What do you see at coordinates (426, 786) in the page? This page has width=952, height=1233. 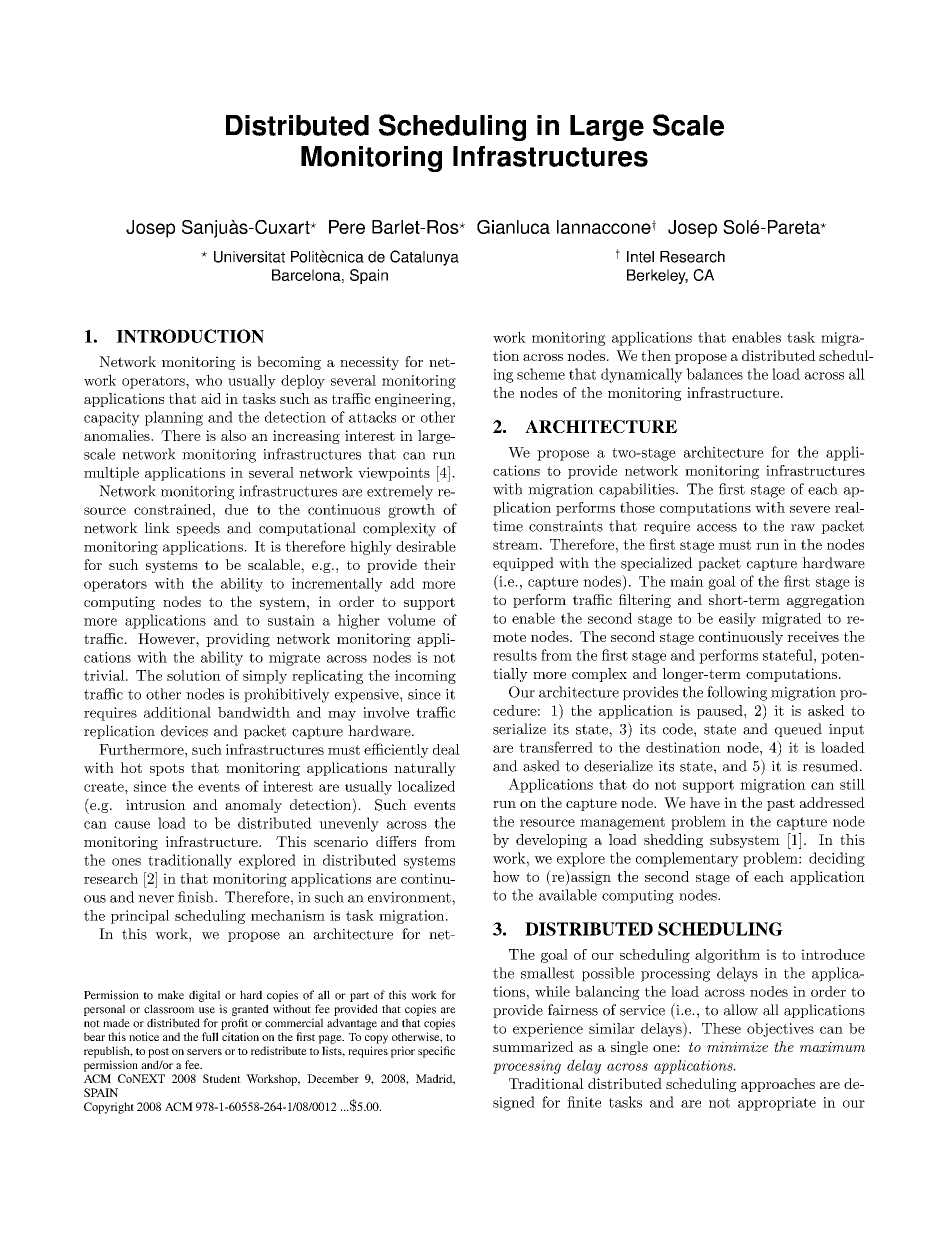 I see `localized` at bounding box center [426, 786].
